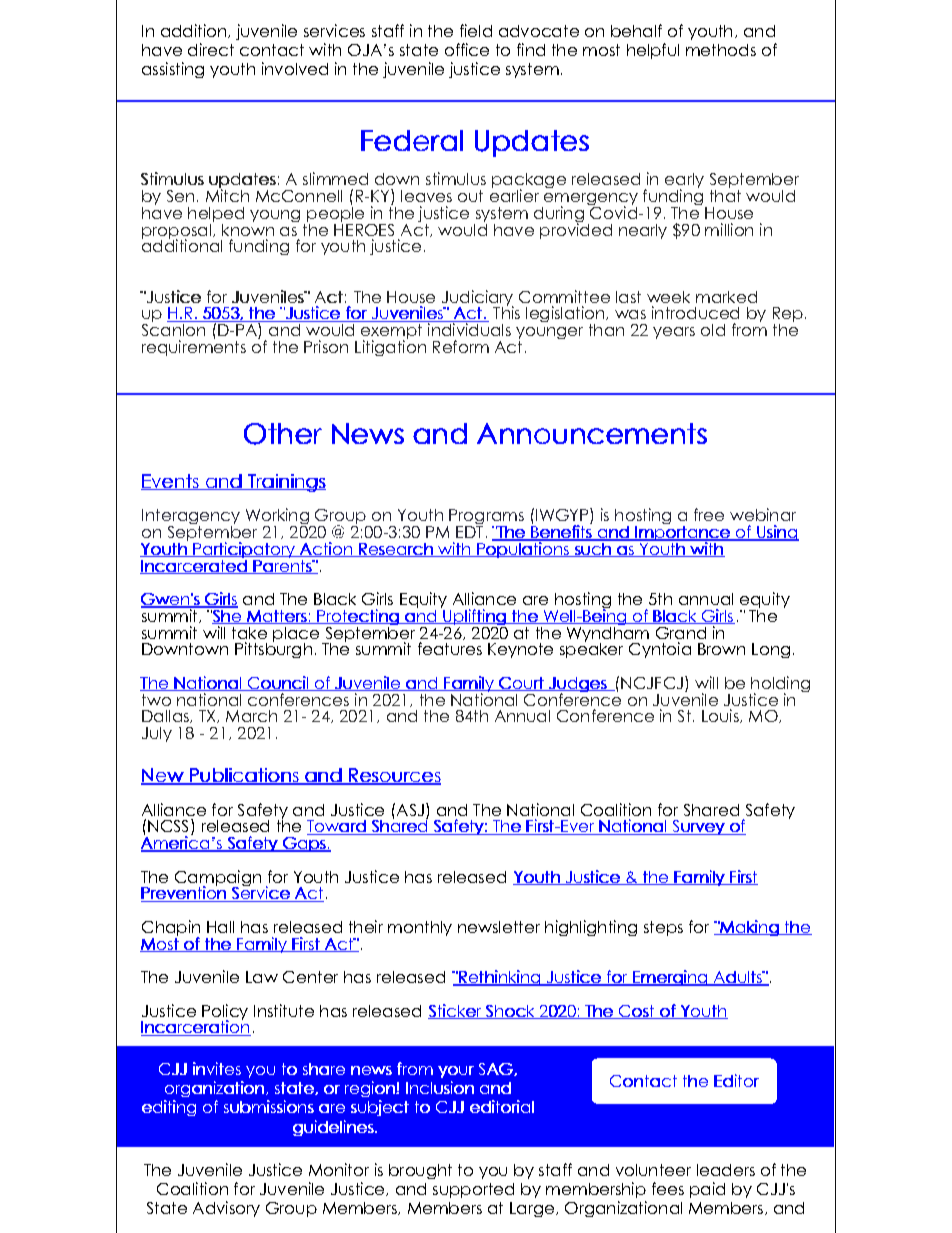 This screenshot has width=952, height=1233. Describe the element at coordinates (473, 1190) in the screenshot. I see `supported` at that location.
